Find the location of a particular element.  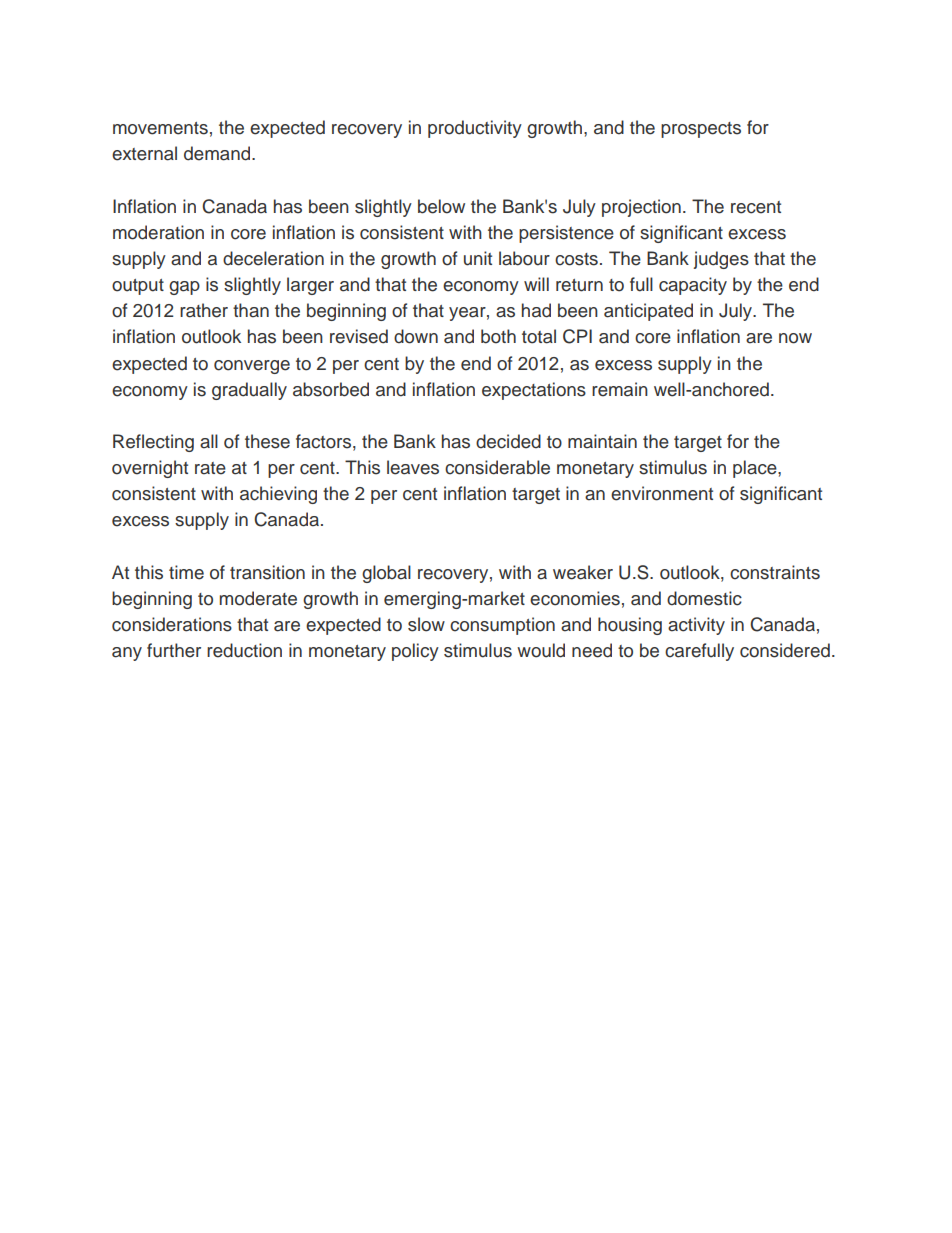

overnight is located at coordinates (150, 469).
